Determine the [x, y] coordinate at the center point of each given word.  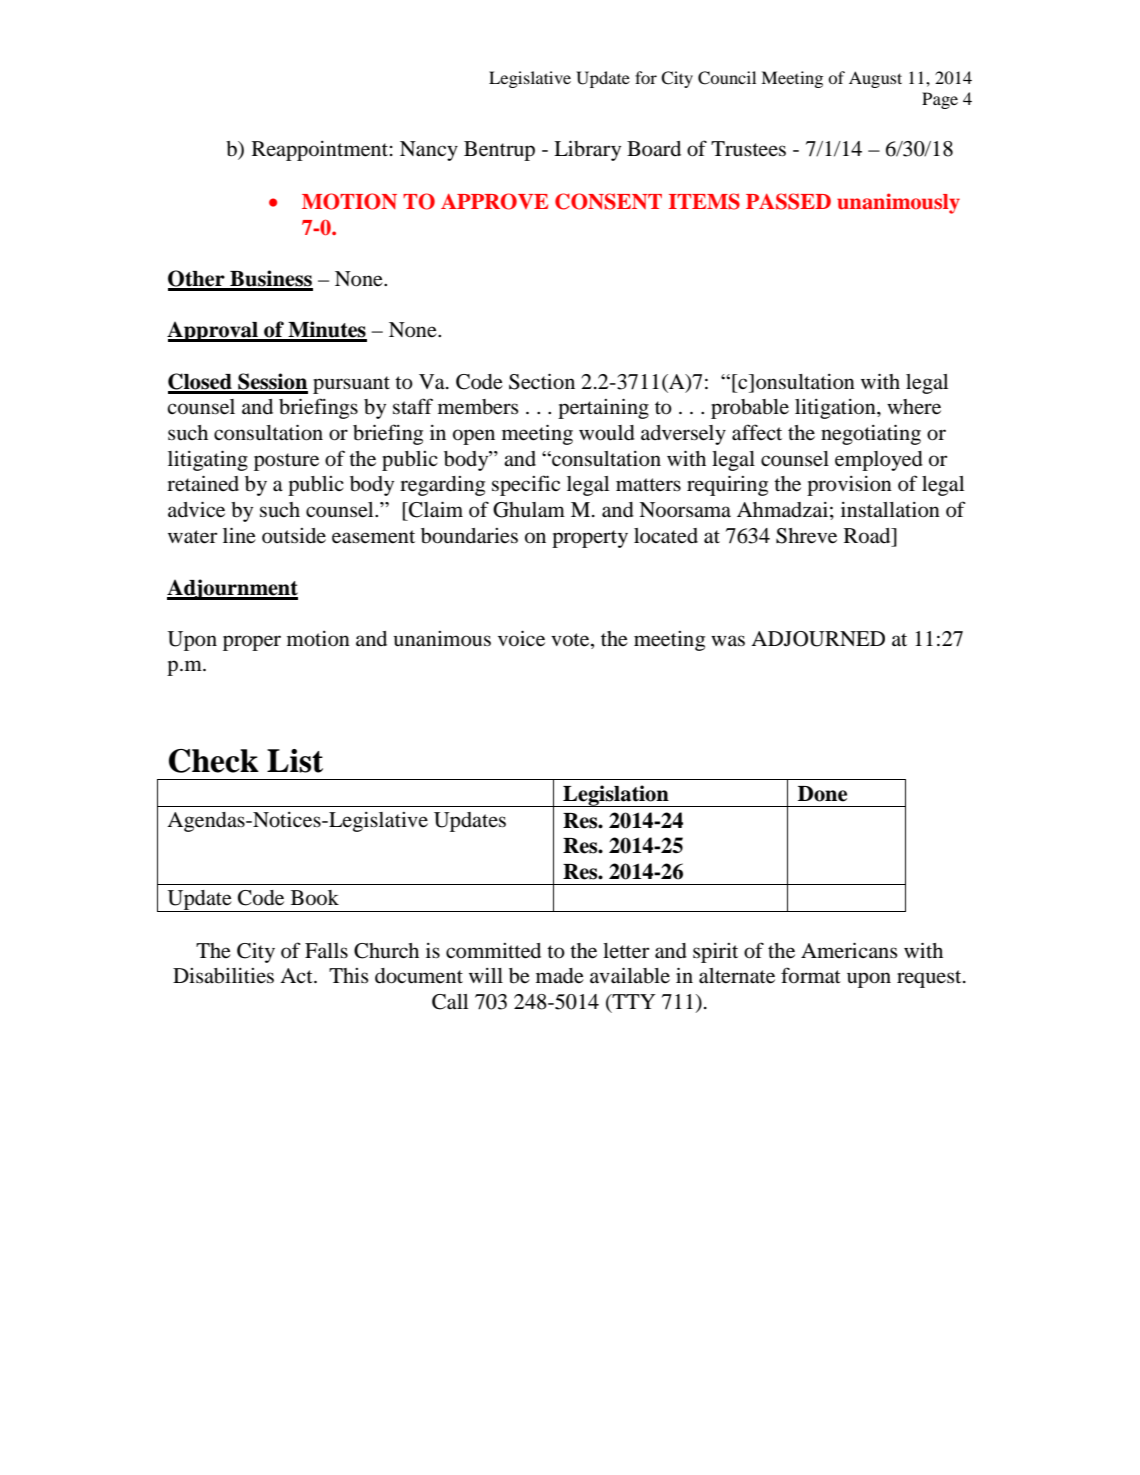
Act [297, 975]
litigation [836, 409]
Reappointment [320, 151]
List [295, 761]
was [728, 641]
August [875, 79]
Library [587, 150]
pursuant [351, 385]
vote [571, 640]
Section [542, 381]
